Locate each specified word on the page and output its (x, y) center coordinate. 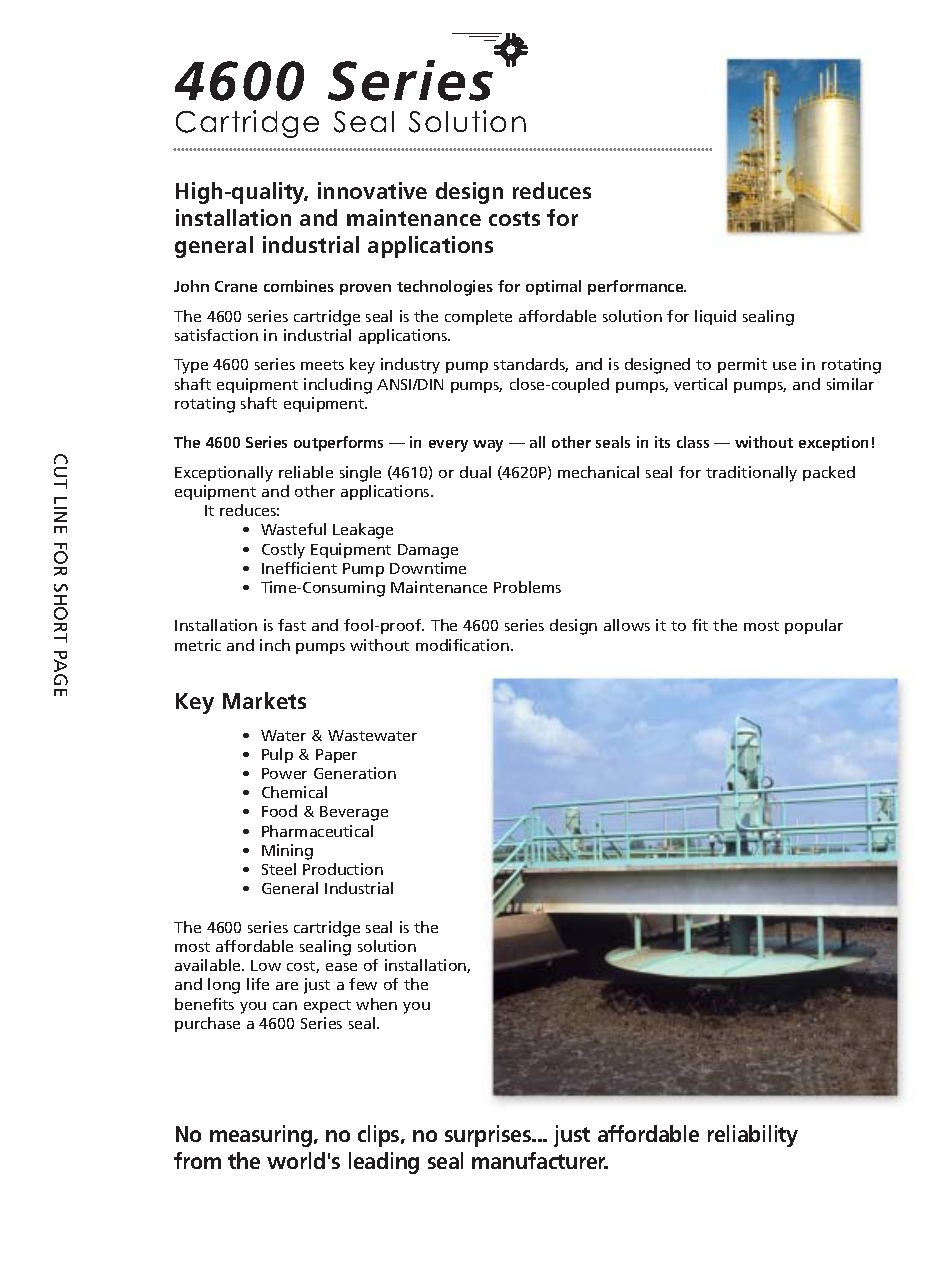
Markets (264, 700)
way (488, 446)
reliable (306, 472)
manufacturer (540, 1160)
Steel (279, 869)
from (197, 1160)
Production (343, 869)
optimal (553, 287)
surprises (489, 1136)
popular (814, 626)
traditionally (751, 474)
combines (299, 286)
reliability (753, 1136)
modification (462, 645)
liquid (715, 317)
